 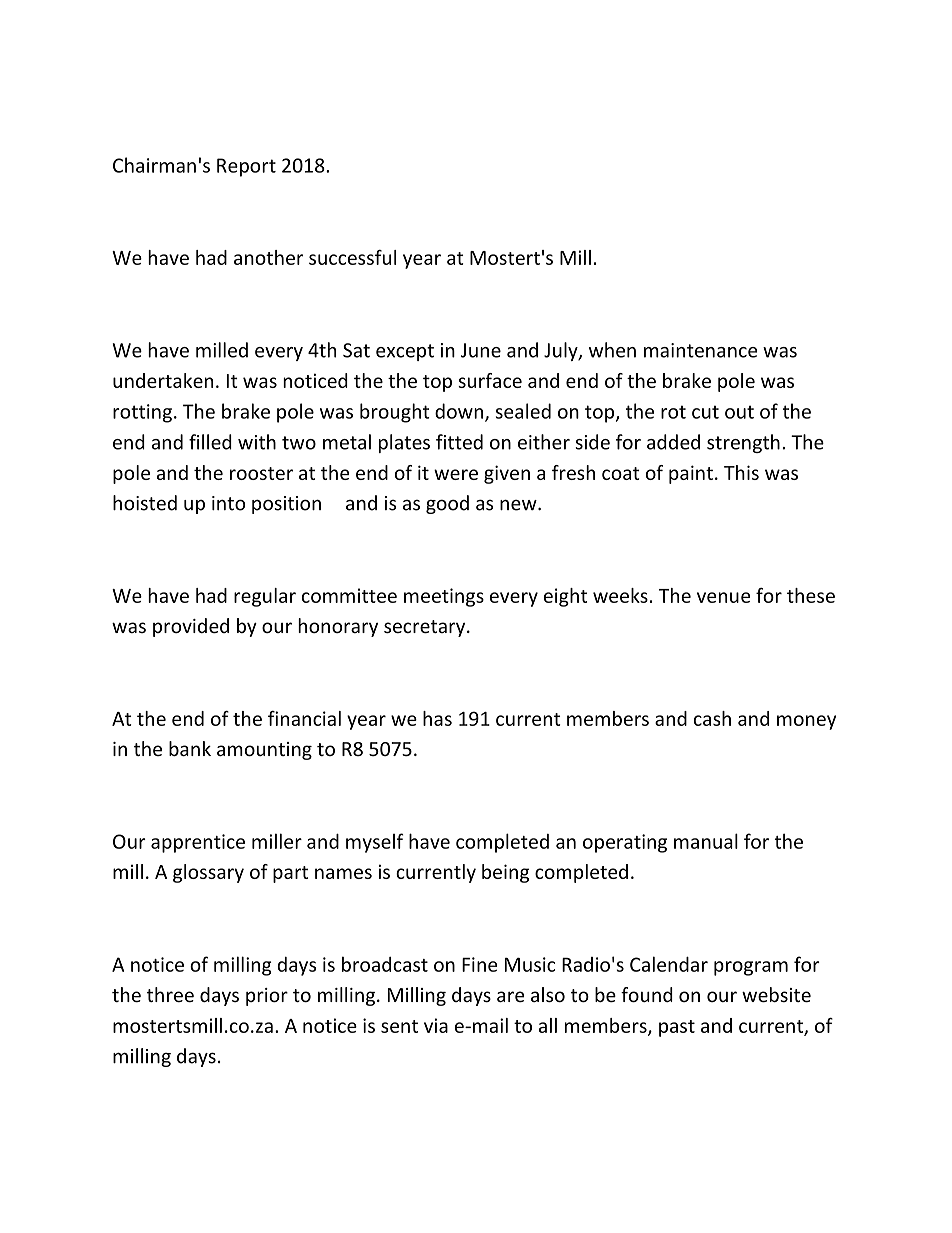 I want to click on successful, so click(x=352, y=257).
